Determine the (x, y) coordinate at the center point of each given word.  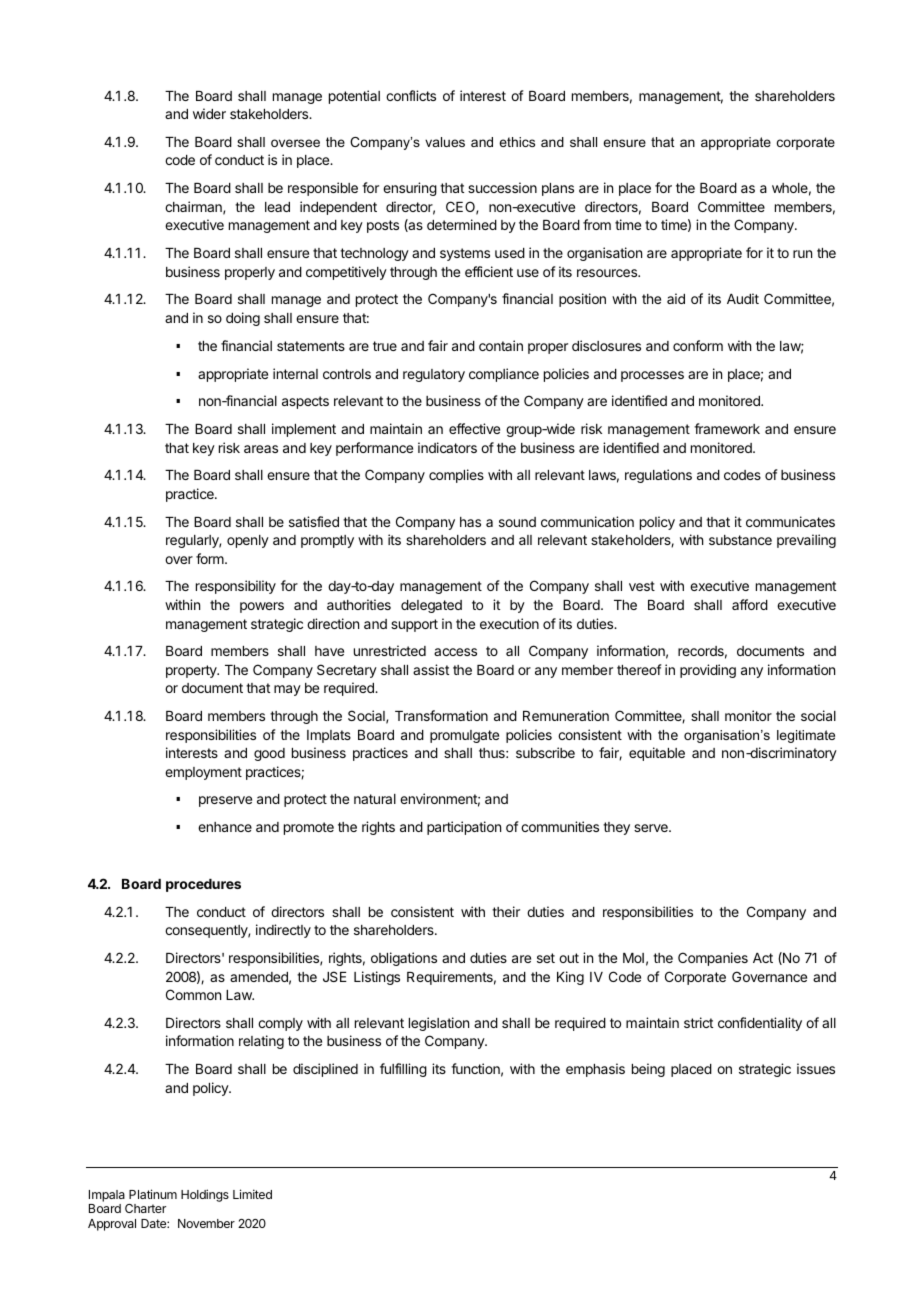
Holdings (205, 1195)
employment (203, 773)
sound (517, 522)
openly (248, 541)
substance (740, 540)
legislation (439, 1024)
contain (501, 345)
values (445, 142)
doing (243, 319)
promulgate (464, 736)
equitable (657, 754)
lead (277, 207)
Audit (743, 298)
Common (193, 994)
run (802, 254)
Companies (713, 959)
